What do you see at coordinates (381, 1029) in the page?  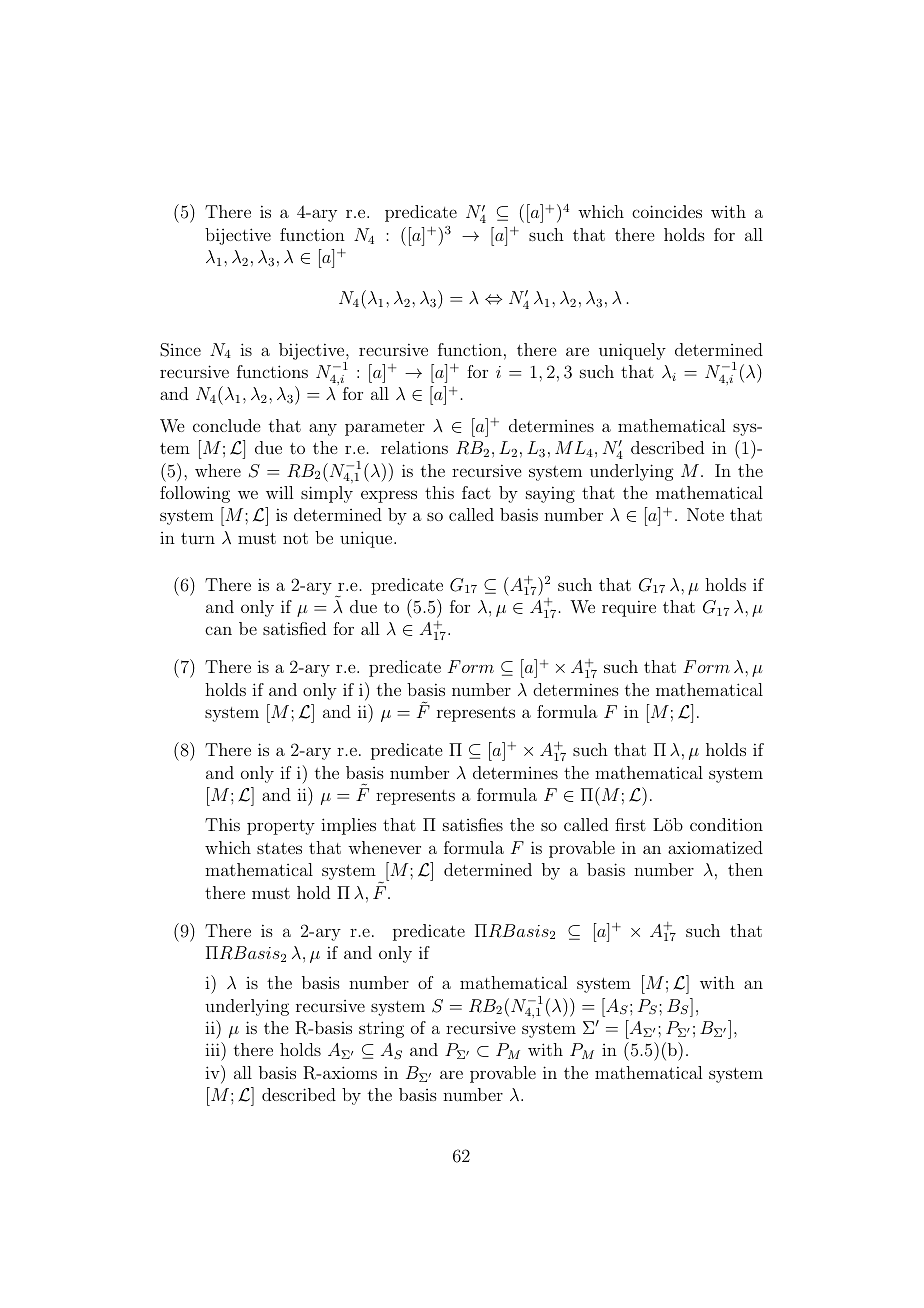 I see `string` at bounding box center [381, 1029].
